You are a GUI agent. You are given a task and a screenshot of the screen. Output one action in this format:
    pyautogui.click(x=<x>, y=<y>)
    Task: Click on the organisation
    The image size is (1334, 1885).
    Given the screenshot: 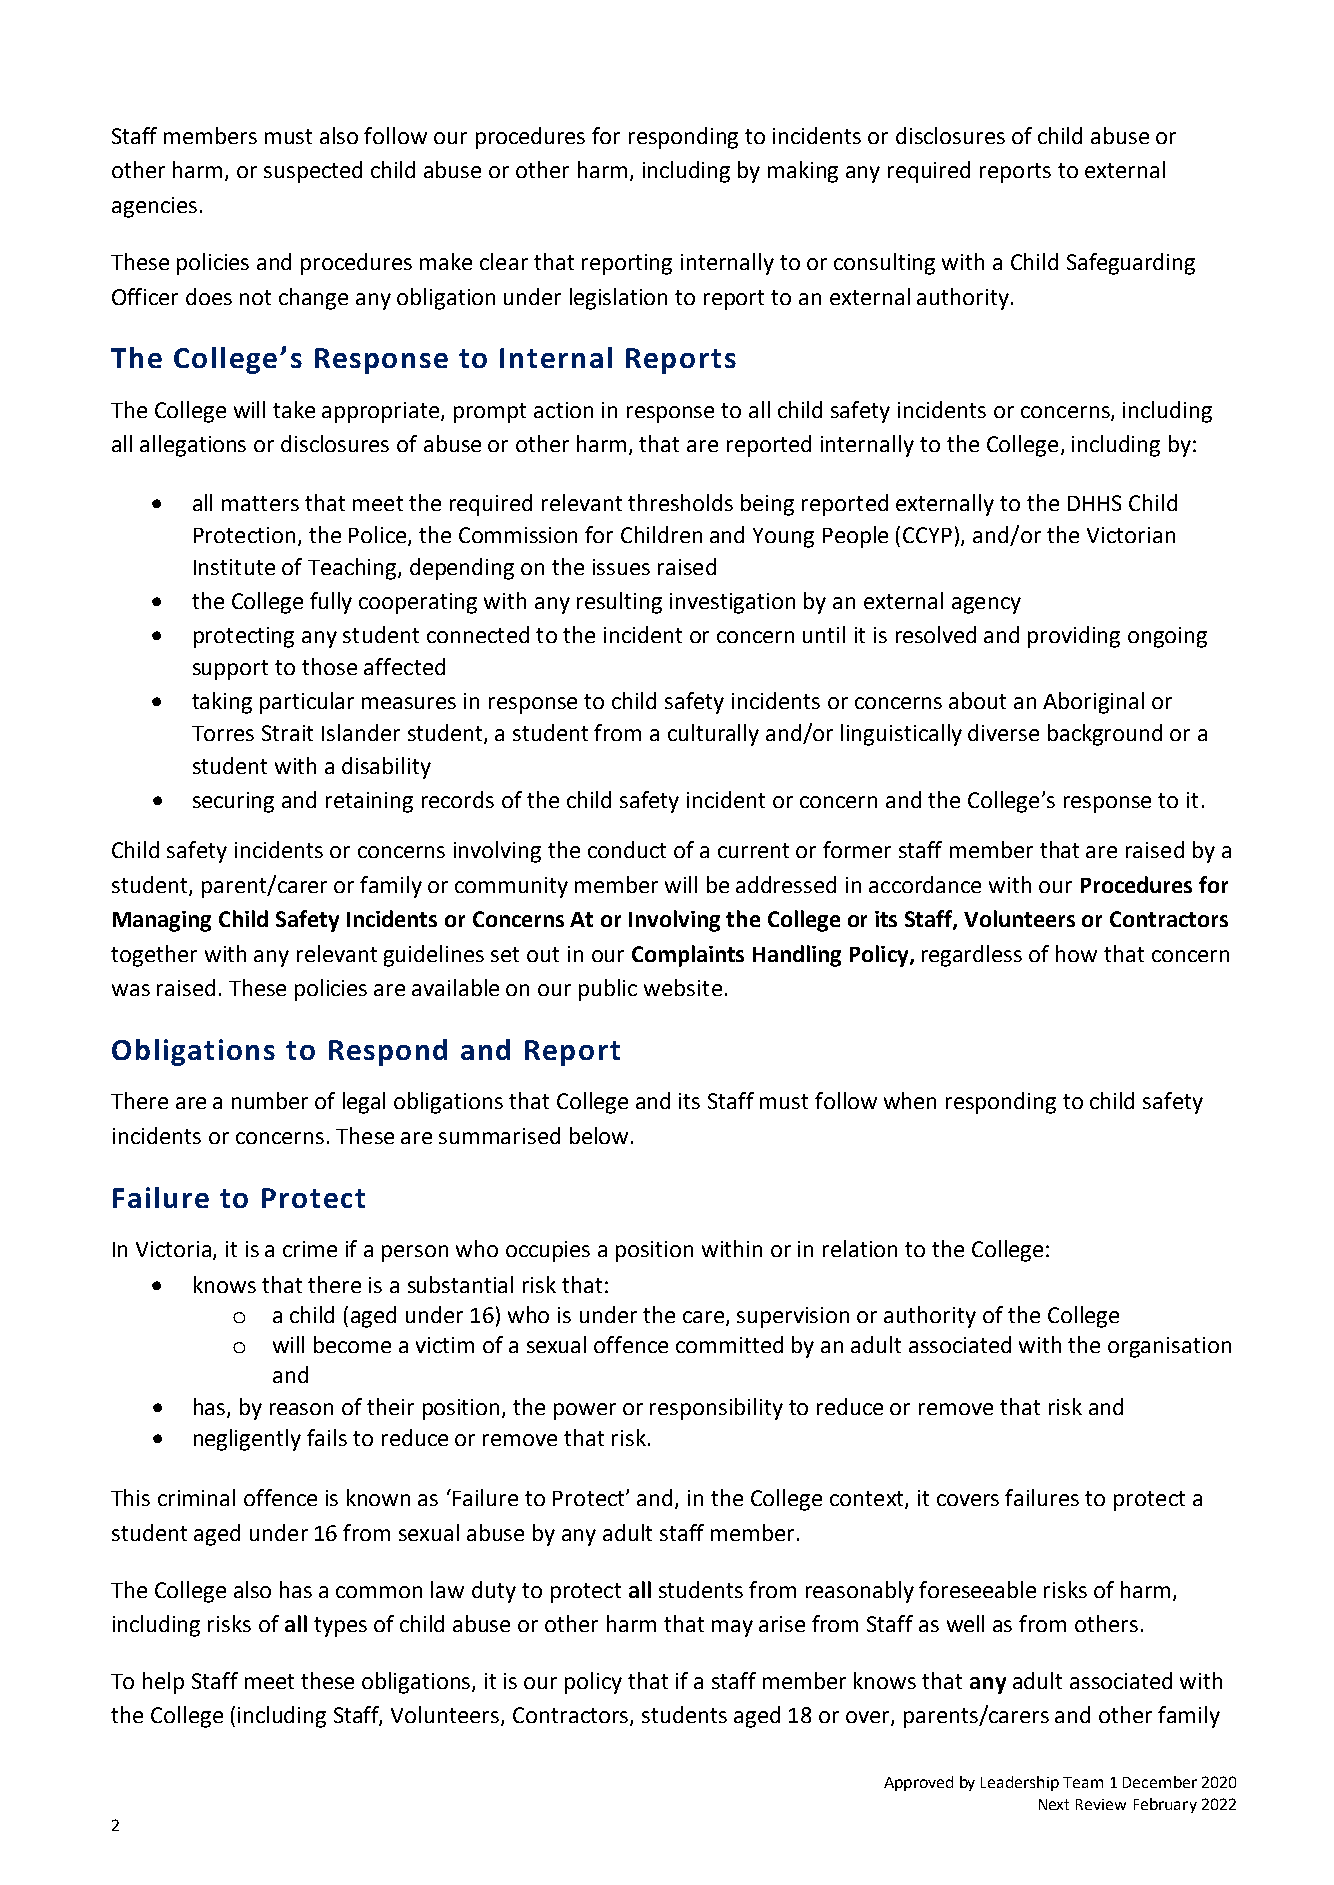 What is the action you would take?
    pyautogui.click(x=1169, y=1347)
